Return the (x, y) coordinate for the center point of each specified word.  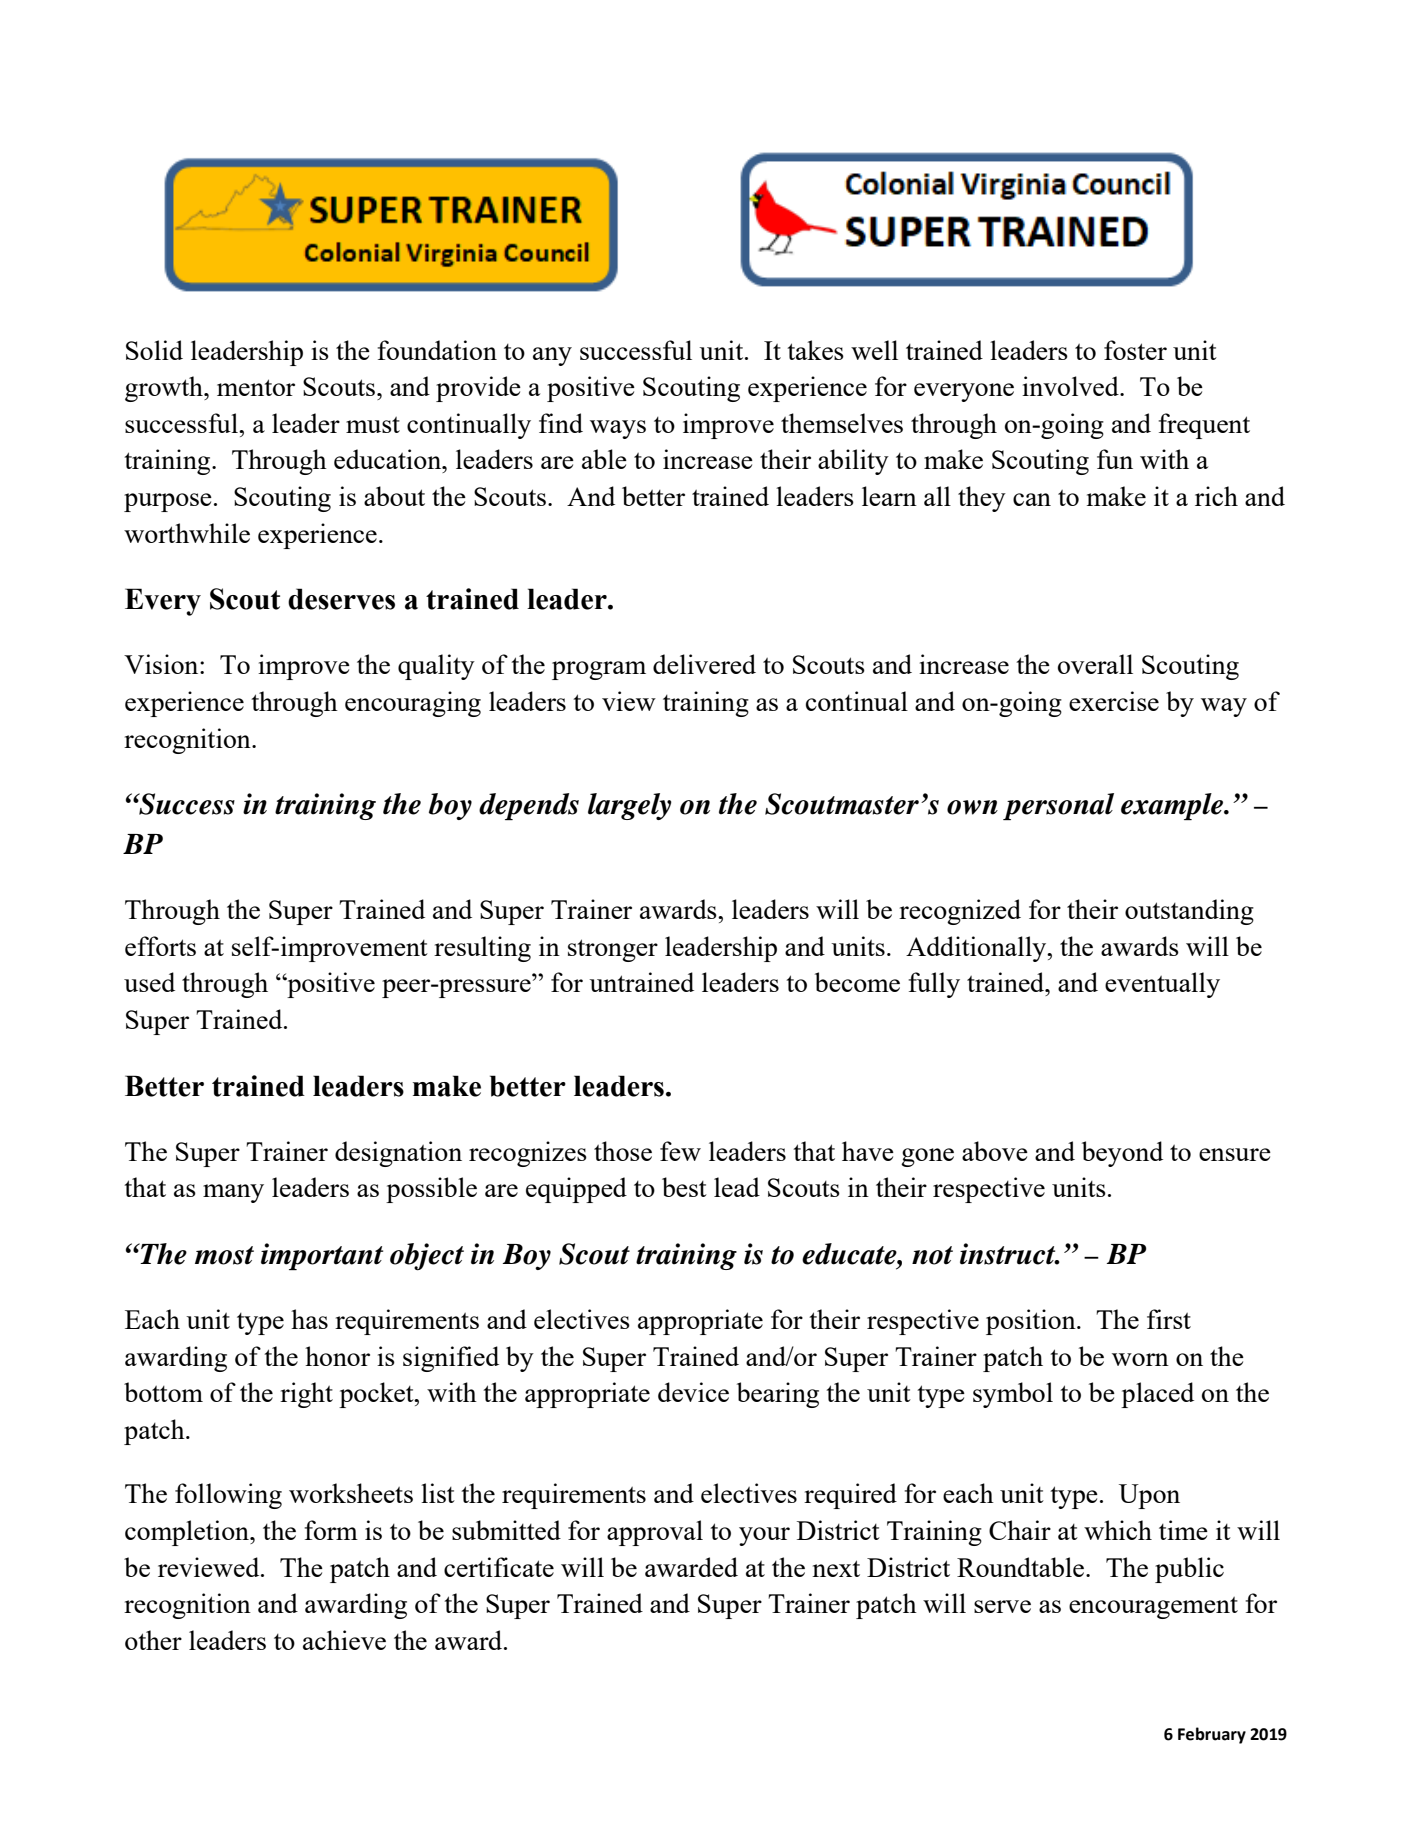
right (306, 1395)
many (233, 1193)
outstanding (1189, 912)
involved (1071, 386)
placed (1157, 1395)
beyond (1122, 1154)
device (693, 1392)
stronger (613, 950)
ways (618, 429)
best (684, 1187)
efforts (160, 946)
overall (1095, 664)
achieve (344, 1640)
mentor (256, 387)
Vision (162, 664)
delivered (704, 664)
